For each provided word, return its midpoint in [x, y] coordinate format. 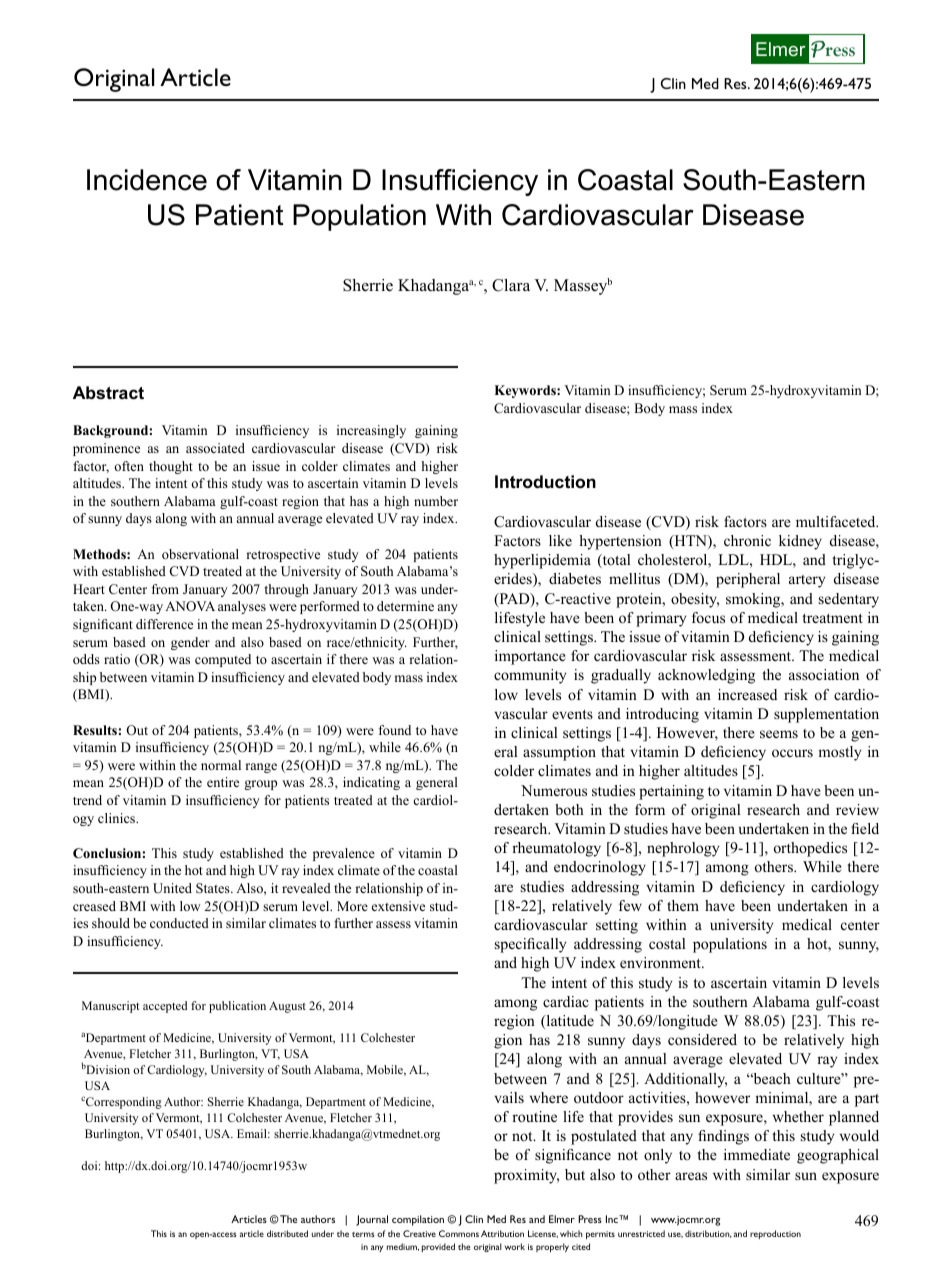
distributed [287, 1233]
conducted [179, 923]
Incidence [147, 180]
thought [171, 467]
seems [779, 734]
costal [667, 943]
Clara [511, 285]
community [530, 676]
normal [221, 765]
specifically [530, 945]
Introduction [545, 482]
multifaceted [837, 521]
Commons [459, 1233]
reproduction [775, 1234]
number [436, 501]
